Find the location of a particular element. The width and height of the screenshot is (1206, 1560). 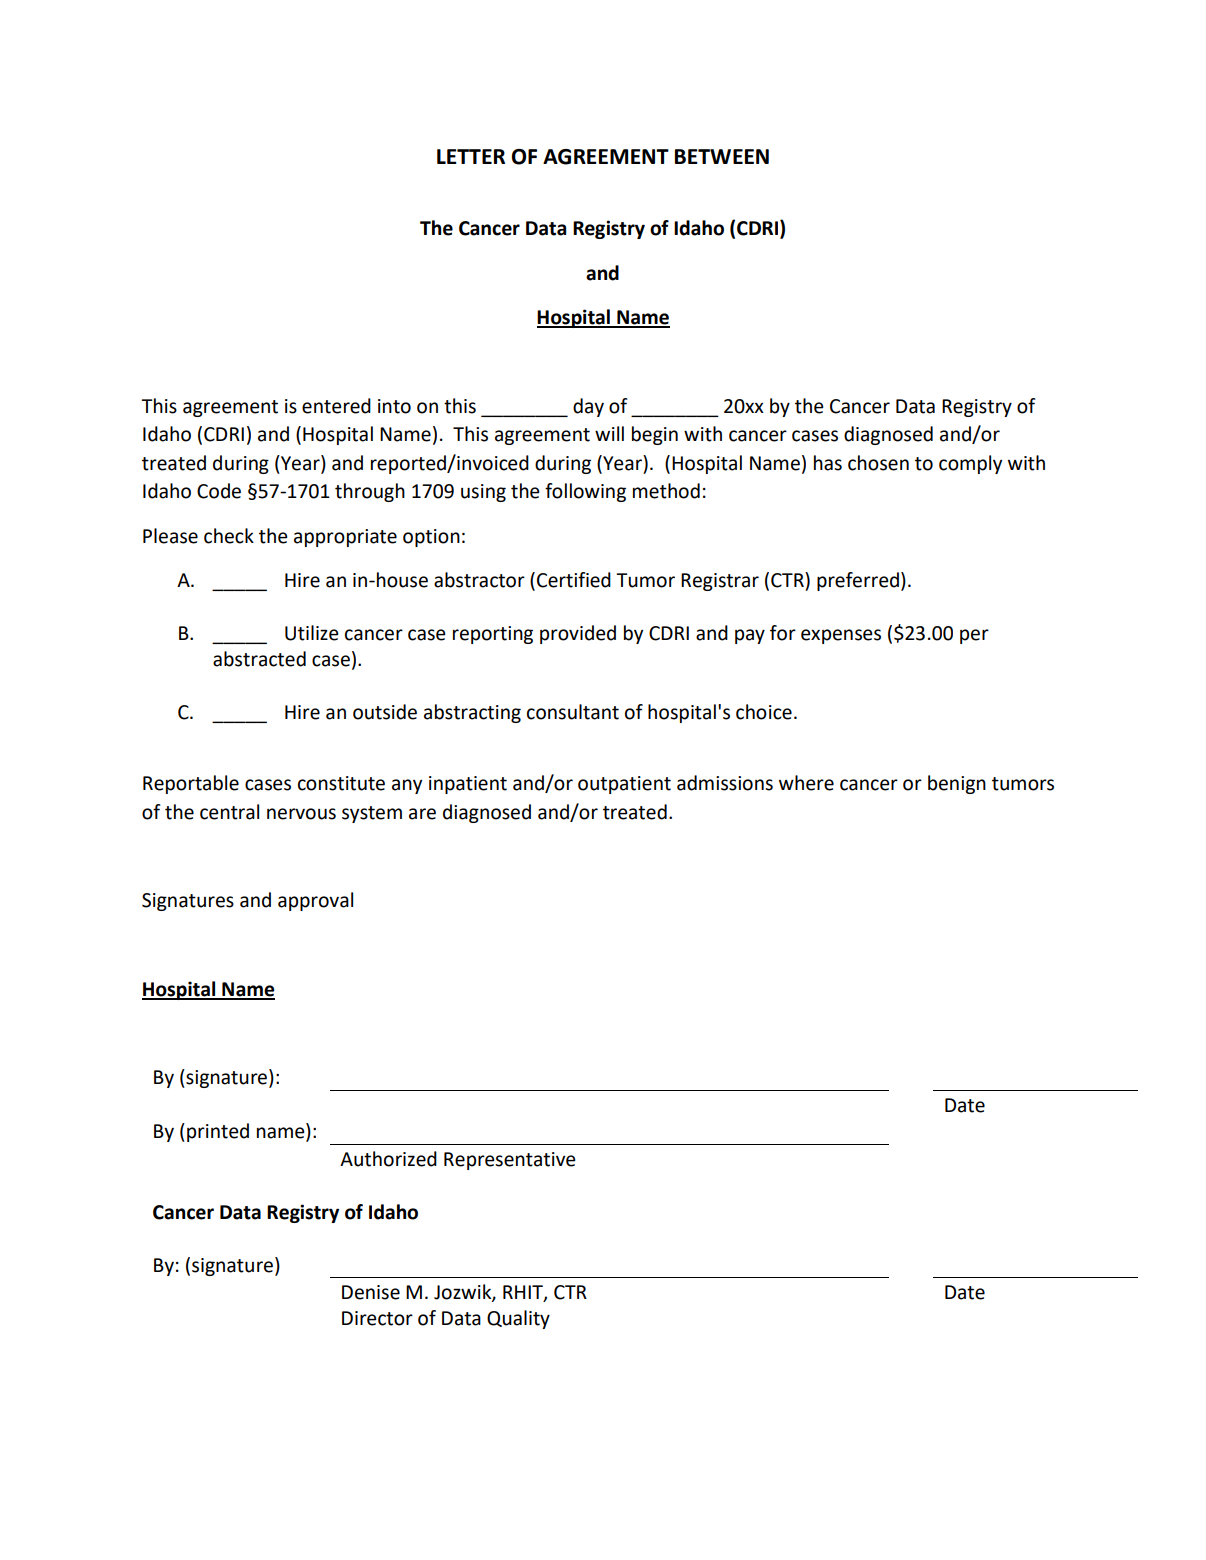

consultant is located at coordinates (573, 712).
